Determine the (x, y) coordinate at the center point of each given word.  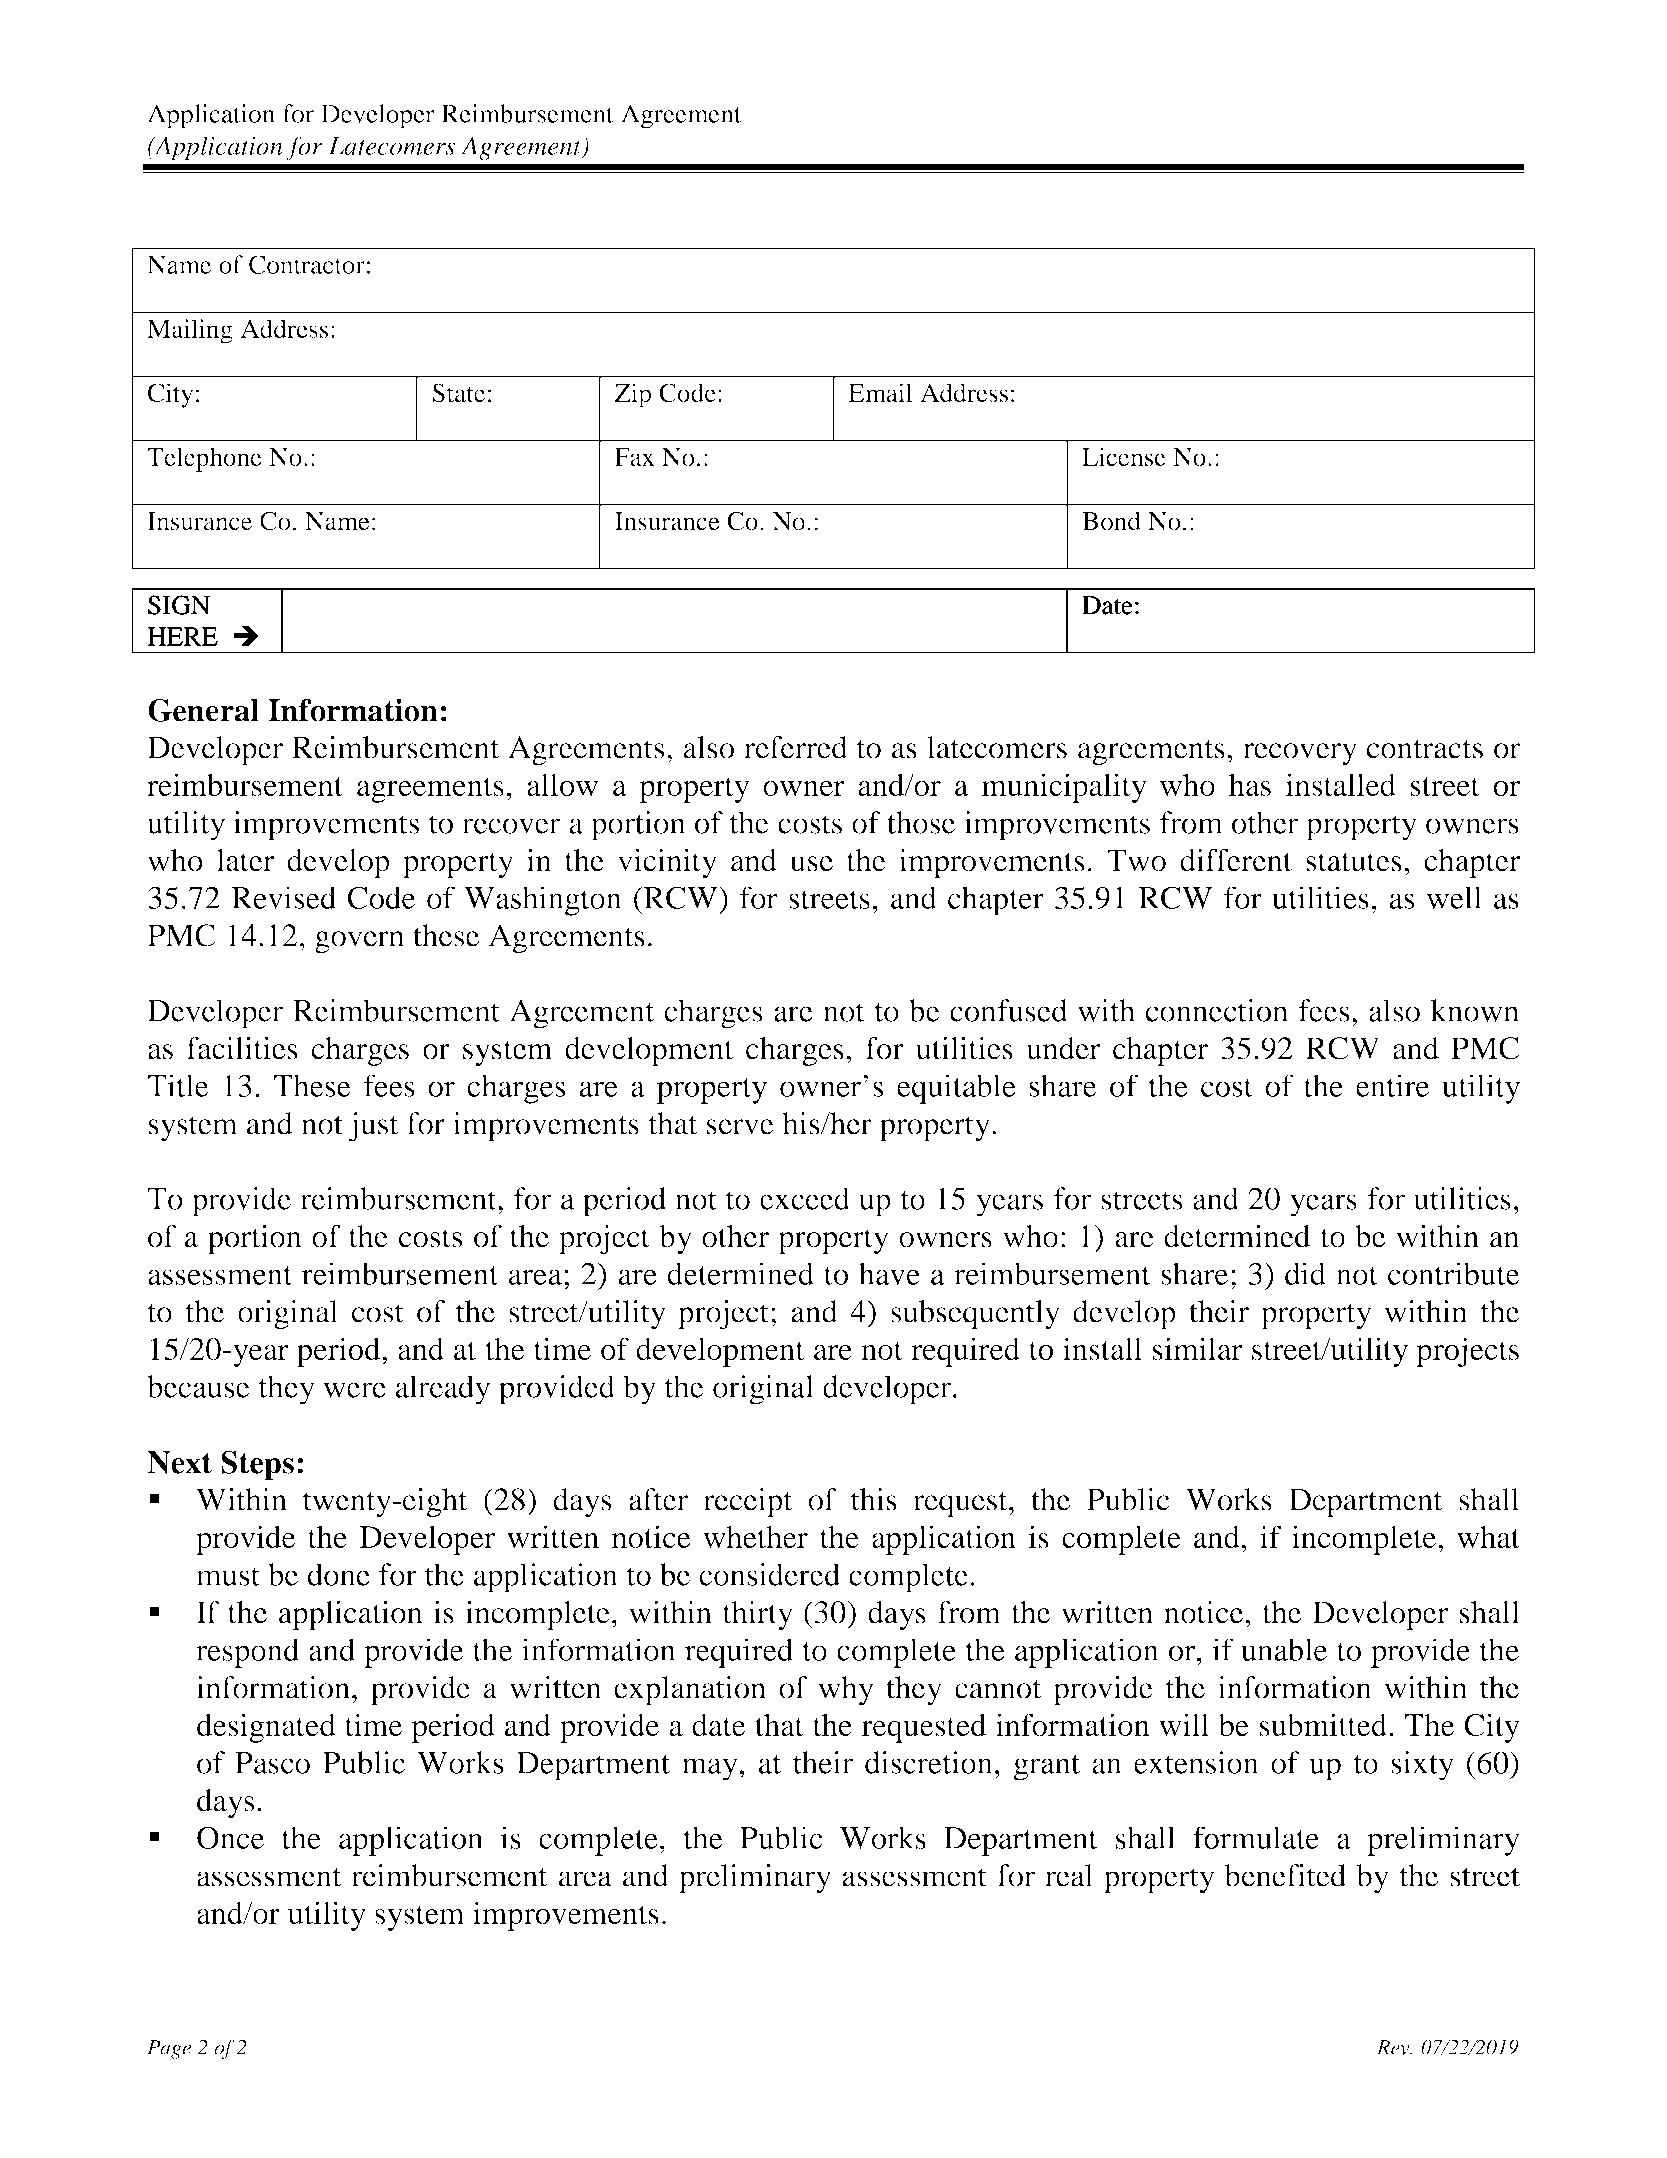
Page (169, 2049)
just (374, 1127)
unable (1284, 1649)
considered (769, 1574)
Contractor (307, 264)
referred (795, 747)
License (1124, 456)
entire (1392, 1085)
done (339, 1574)
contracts (1425, 749)
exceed (805, 1198)
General (203, 710)
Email (880, 392)
